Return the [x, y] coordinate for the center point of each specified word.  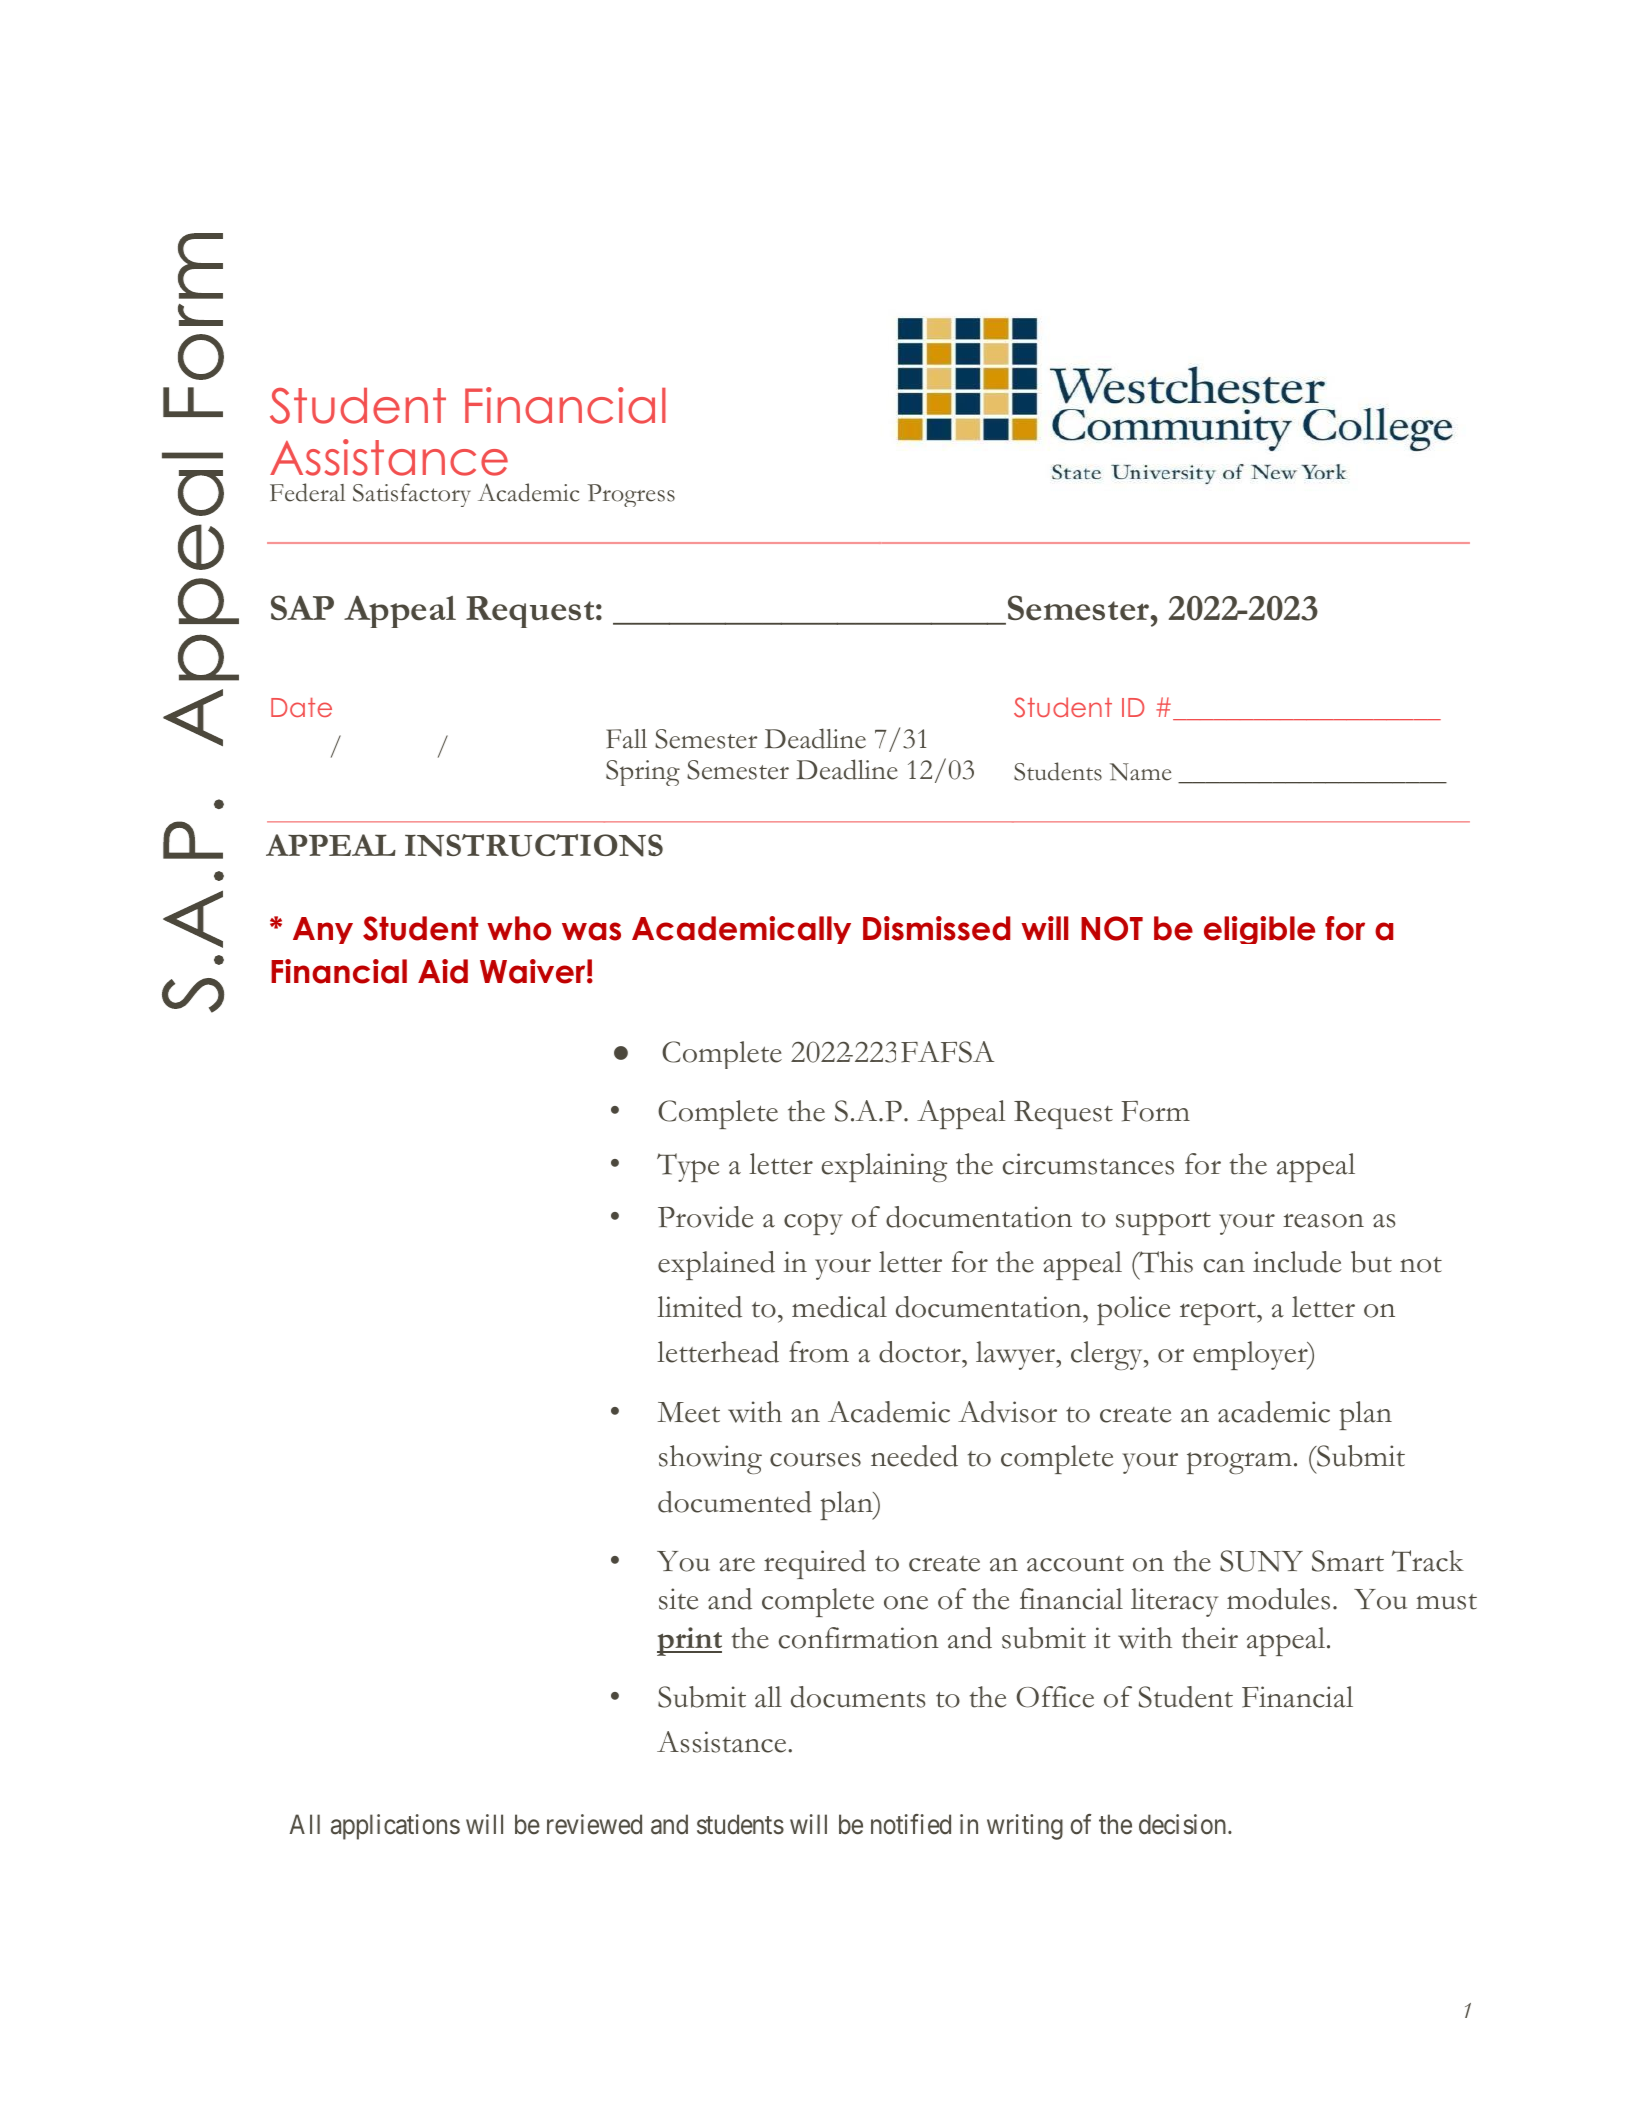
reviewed [594, 1824]
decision [1184, 1824]
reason [1323, 1220]
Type [688, 1167]
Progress [631, 495]
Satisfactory [412, 495]
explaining [884, 1167]
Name [1140, 772]
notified [911, 1824]
